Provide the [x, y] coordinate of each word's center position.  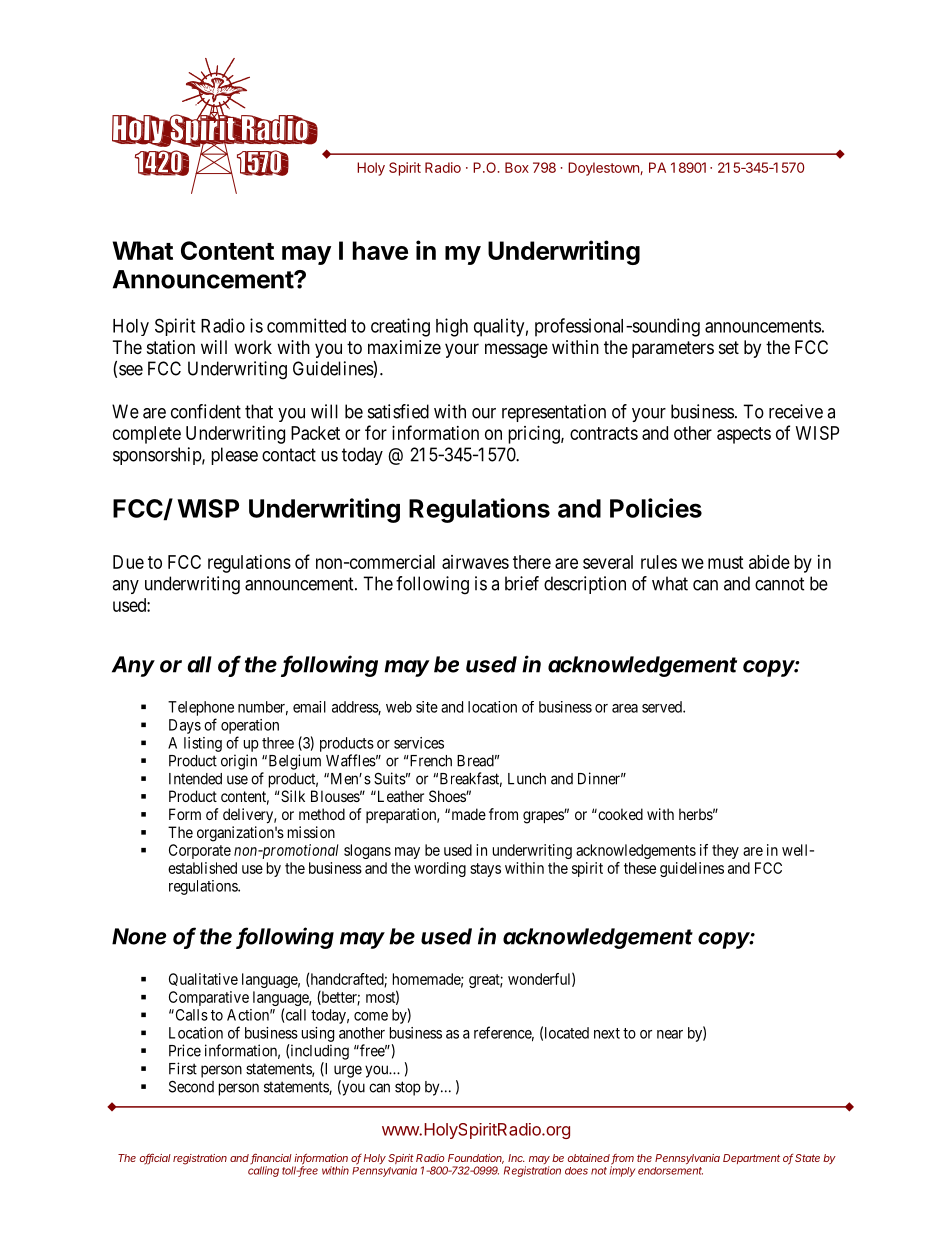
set [729, 347]
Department [751, 1159]
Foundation [476, 1159]
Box [517, 167]
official [155, 1158]
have [380, 250]
